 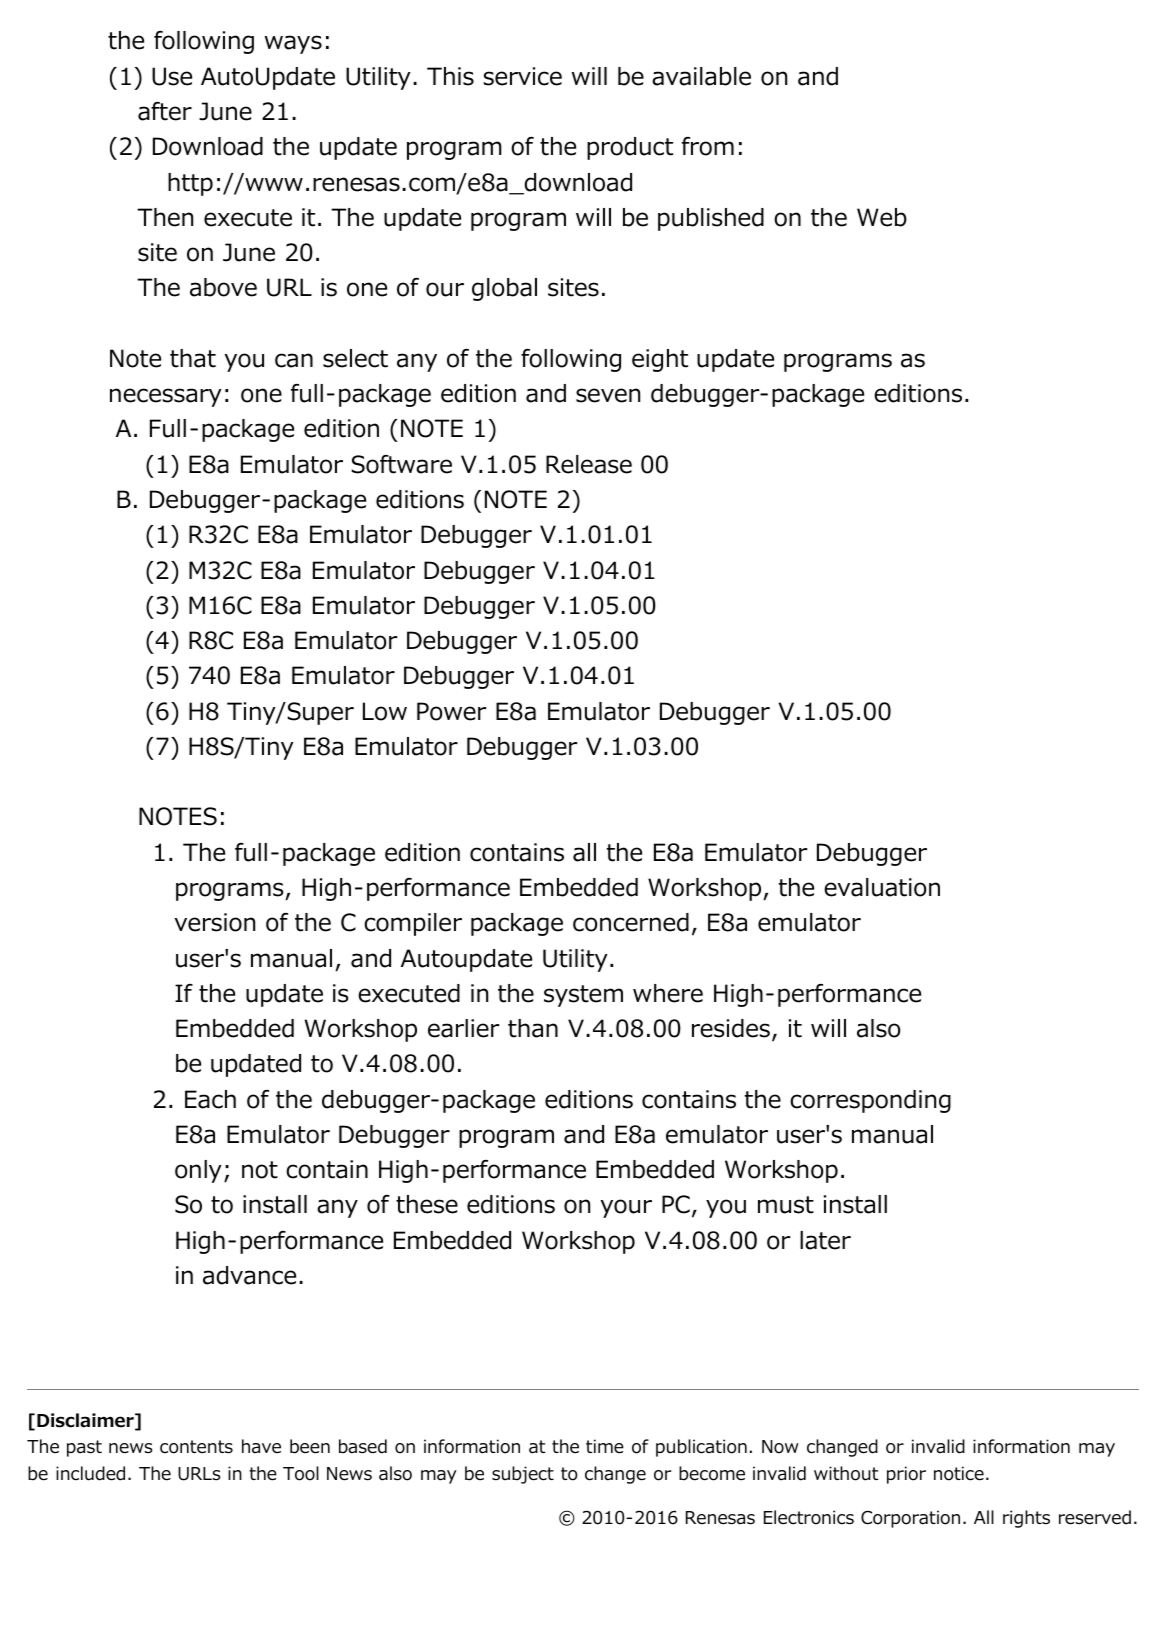 I want to click on eight, so click(x=660, y=360).
